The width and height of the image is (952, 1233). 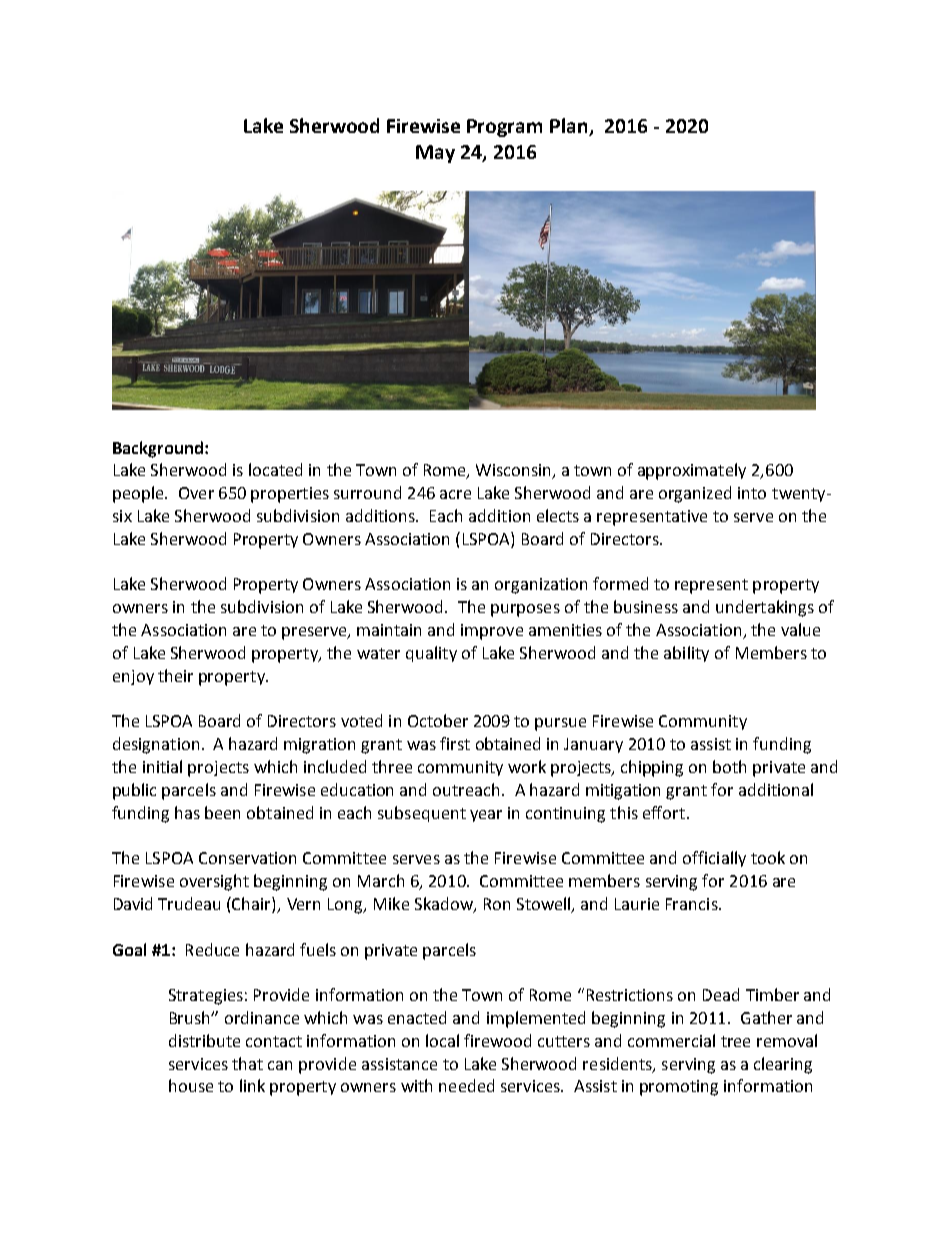 I want to click on local, so click(x=442, y=1040).
